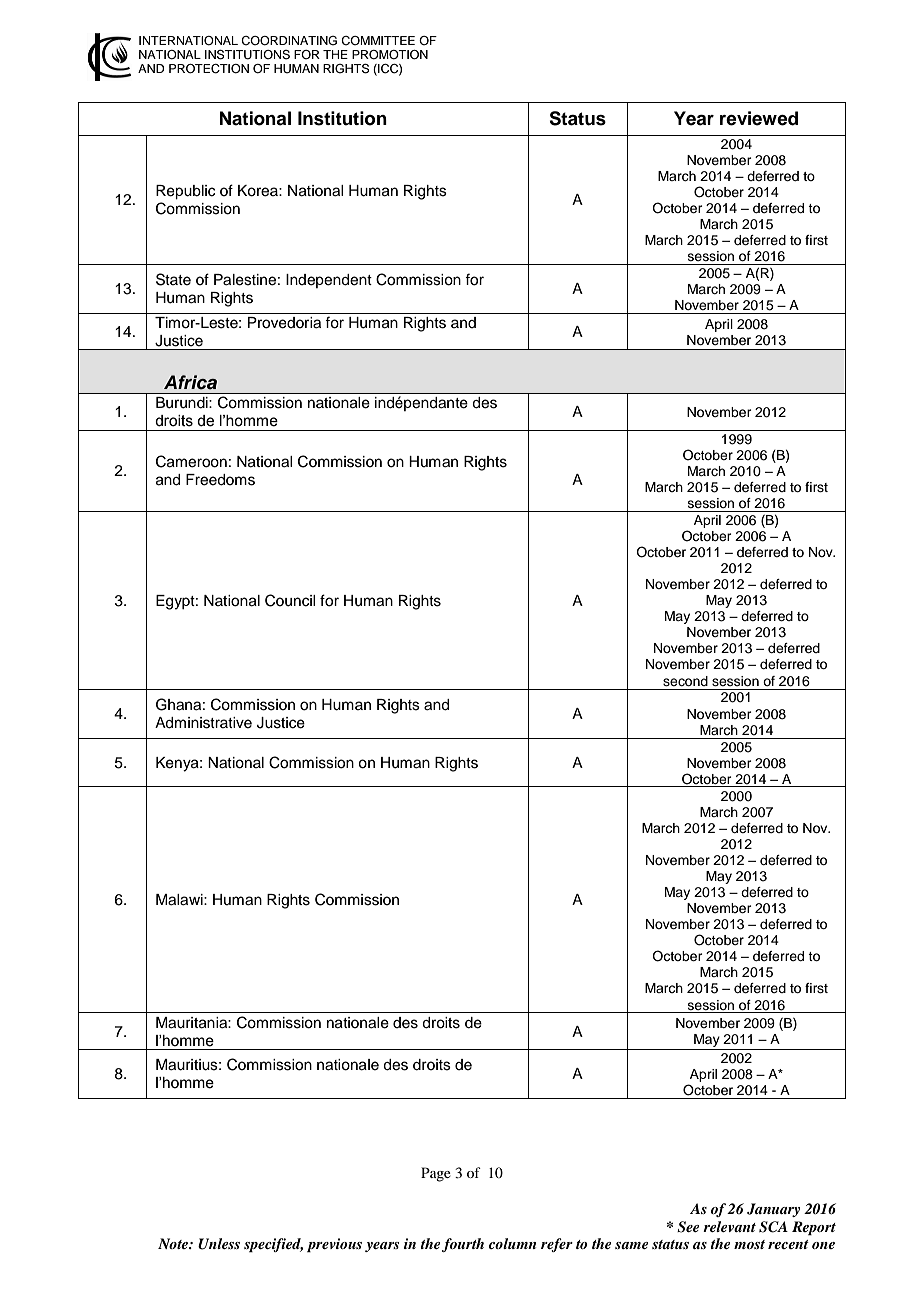  Describe the element at coordinates (209, 69) in the screenshot. I see `PROTECTION` at that location.
